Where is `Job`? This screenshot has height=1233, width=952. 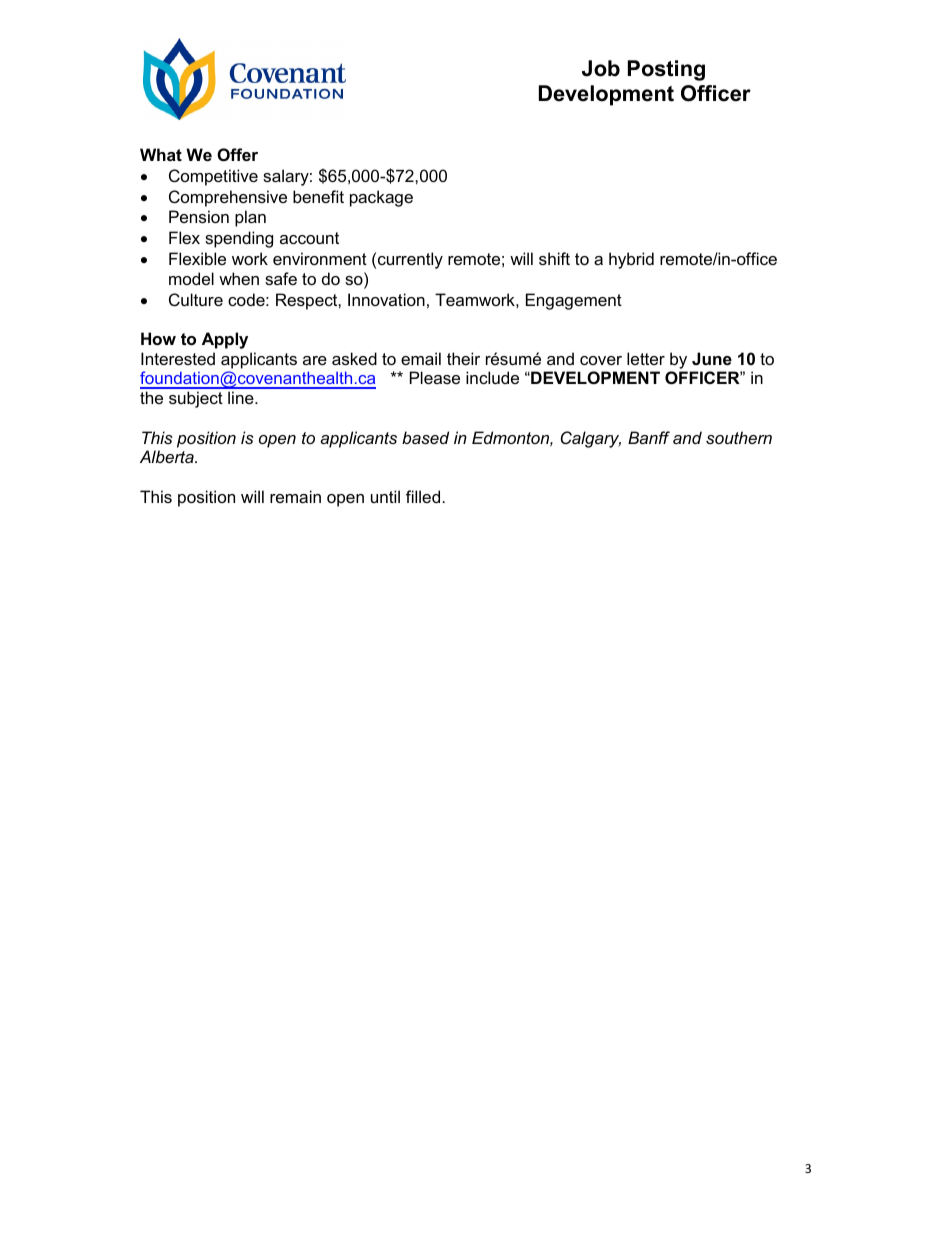
Job is located at coordinates (601, 68).
